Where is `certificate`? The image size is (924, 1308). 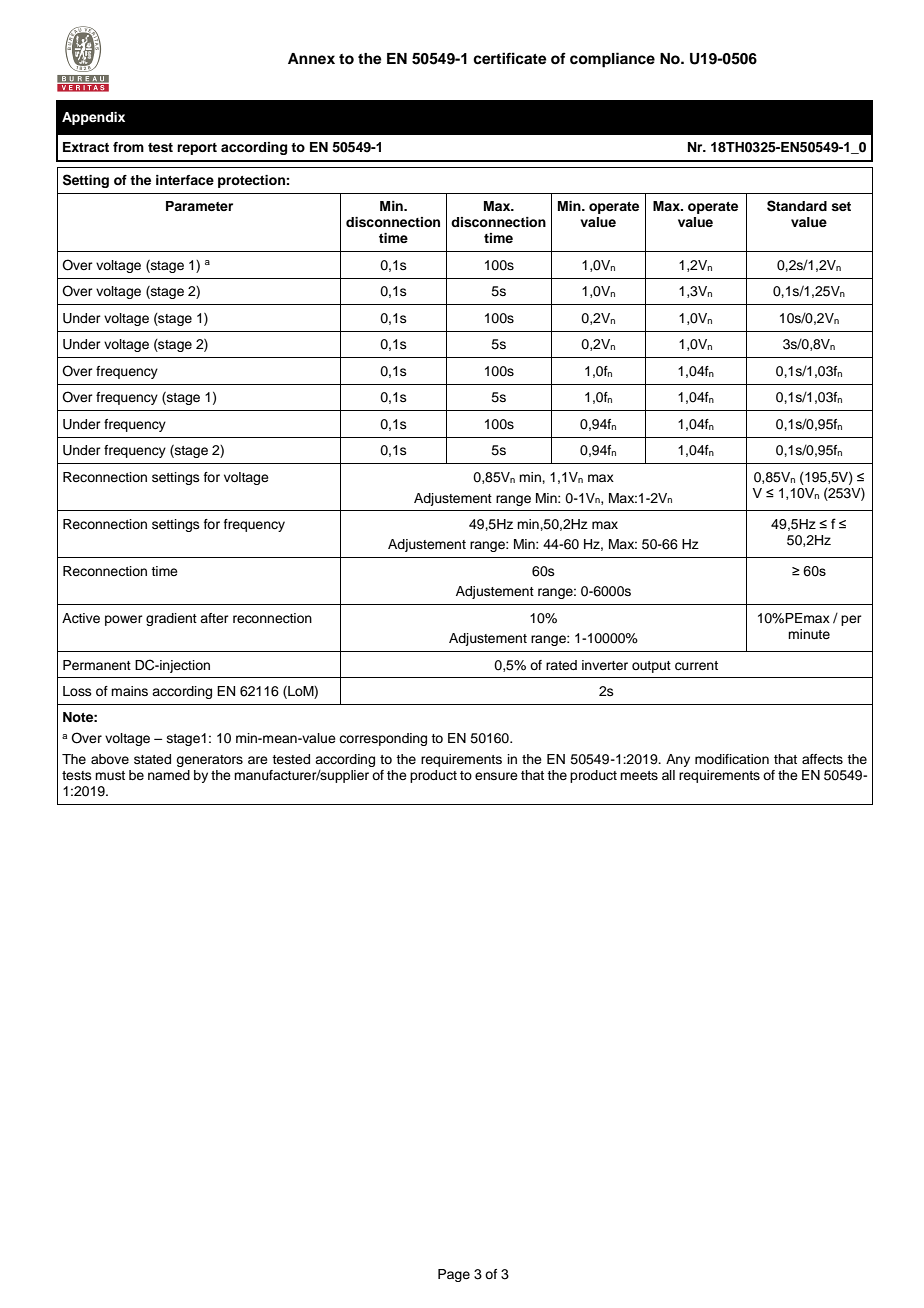 certificate is located at coordinates (510, 58).
